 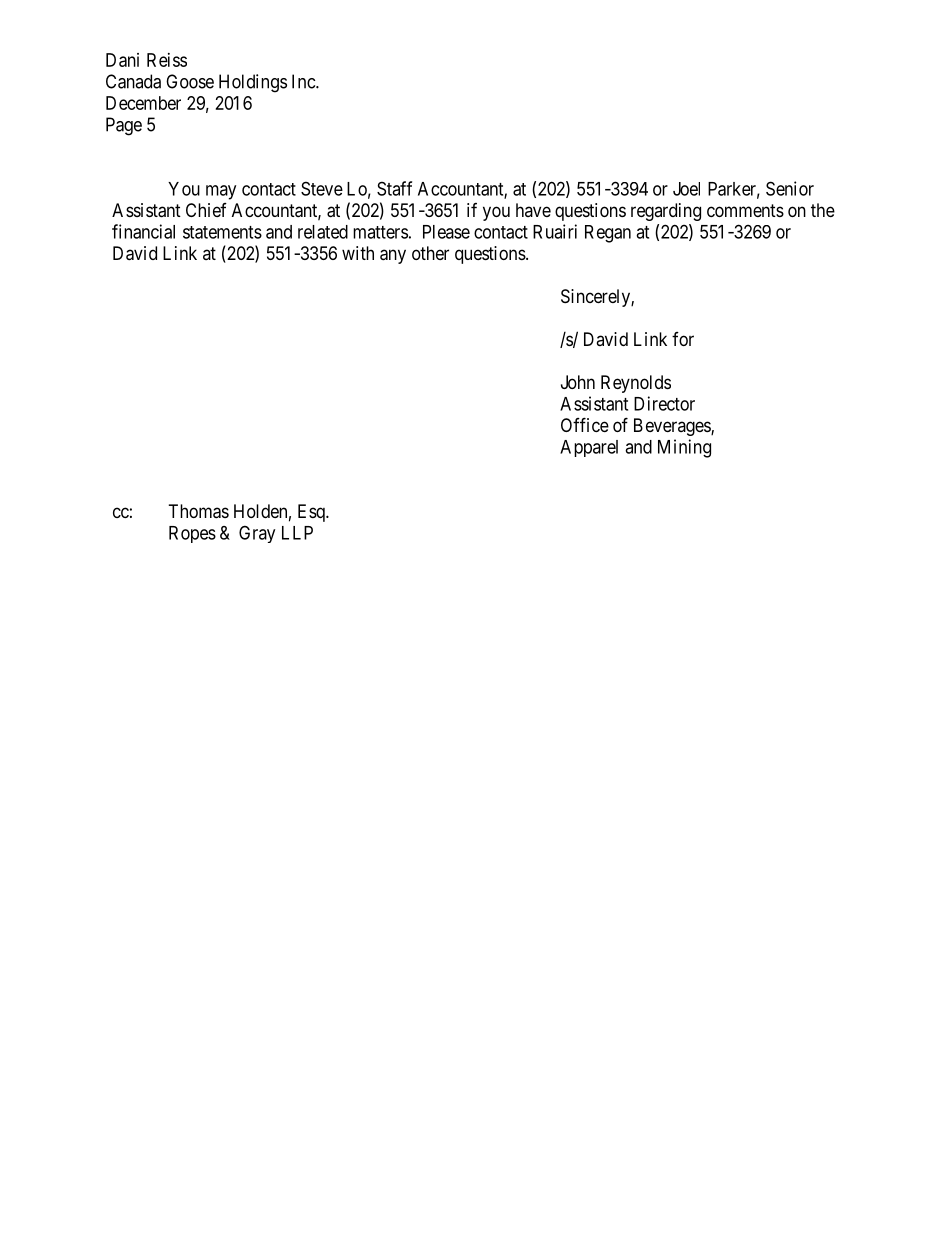 I want to click on Mining, so click(x=684, y=448).
